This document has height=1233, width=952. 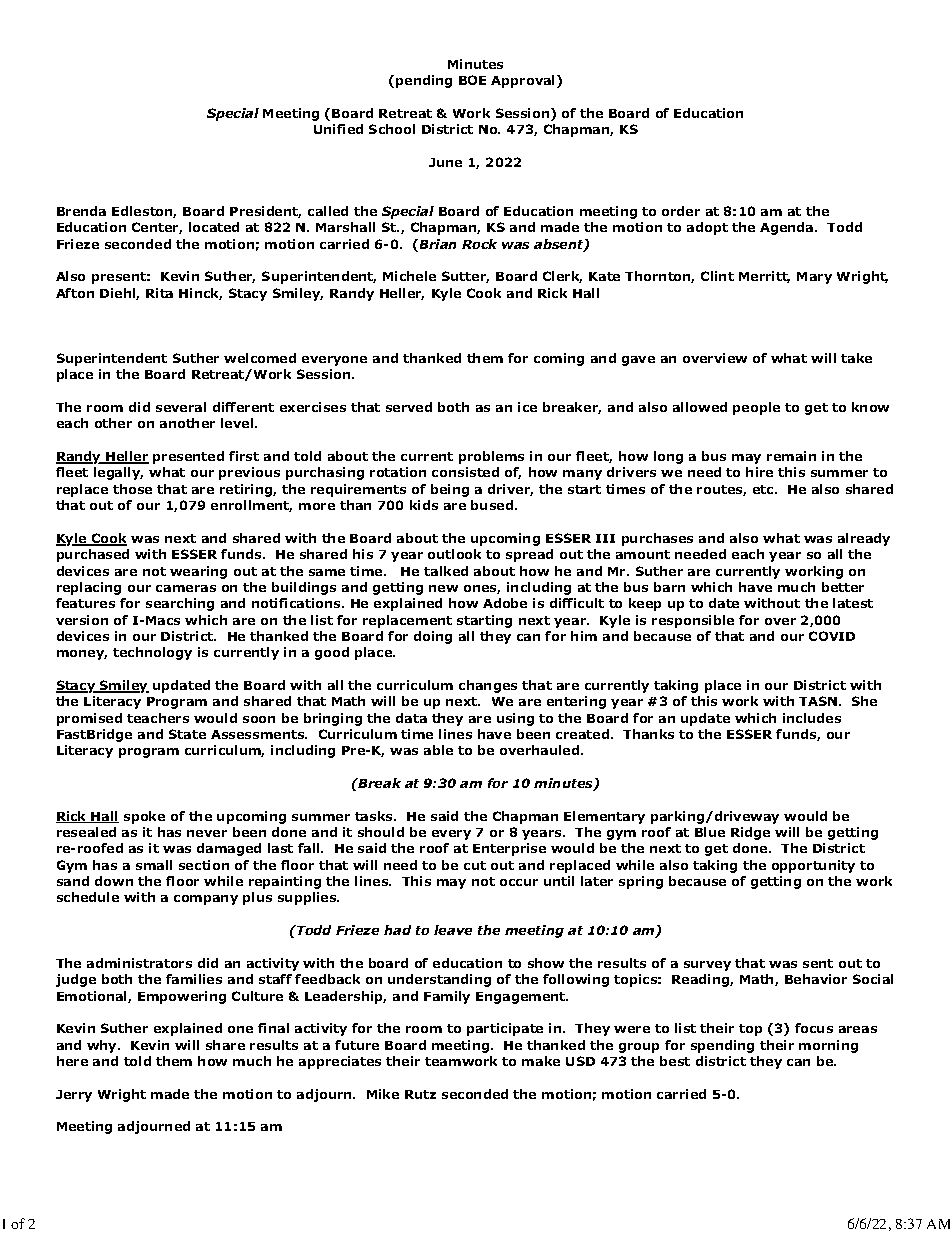 What do you see at coordinates (756, 408) in the document?
I see `people` at bounding box center [756, 408].
